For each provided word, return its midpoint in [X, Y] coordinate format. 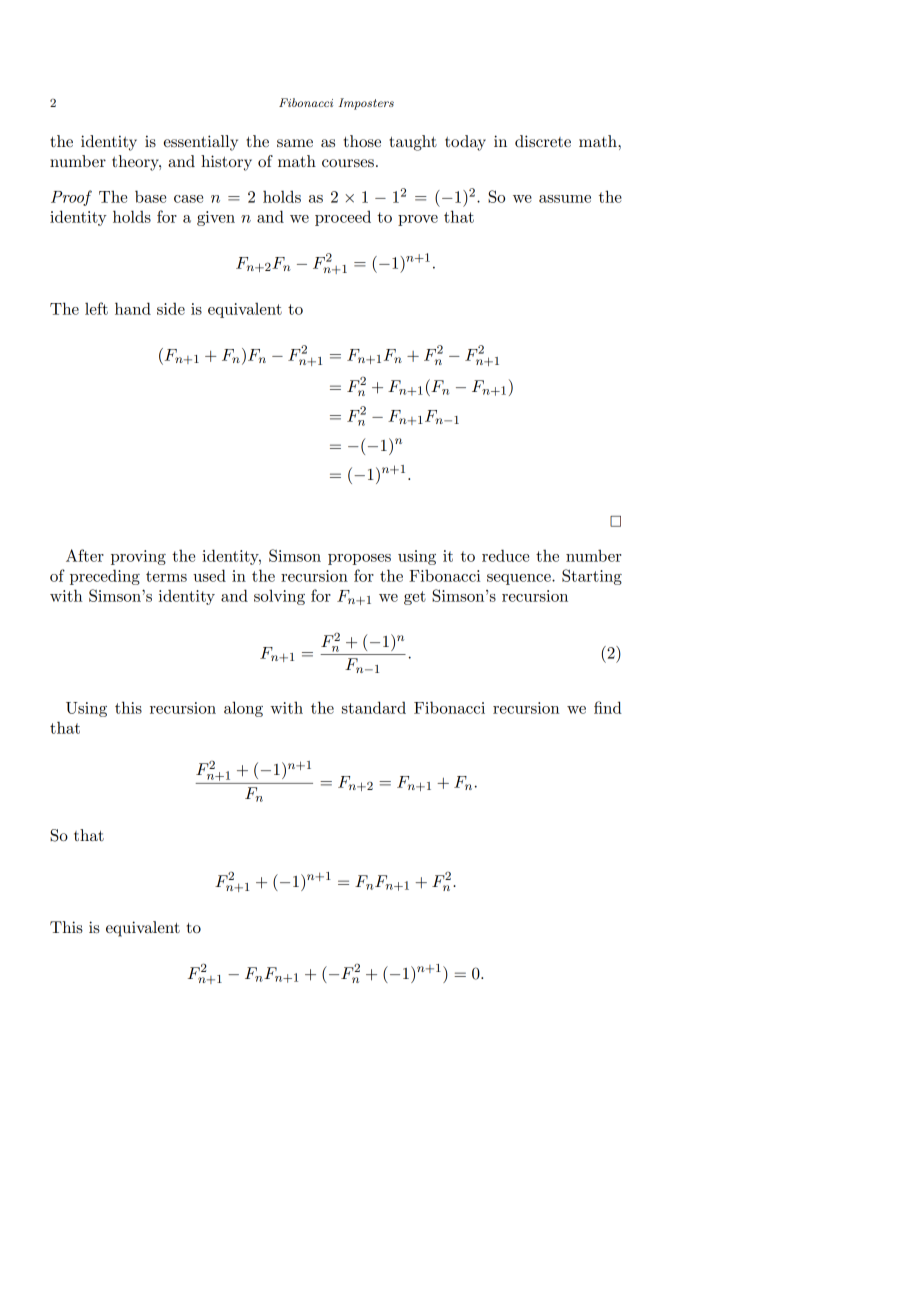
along [243, 709]
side [171, 308]
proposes [359, 559]
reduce [505, 555]
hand [133, 308]
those [362, 141]
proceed [343, 218]
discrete [543, 141]
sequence [520, 579]
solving [279, 597]
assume [565, 199]
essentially [201, 143]
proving [138, 557]
